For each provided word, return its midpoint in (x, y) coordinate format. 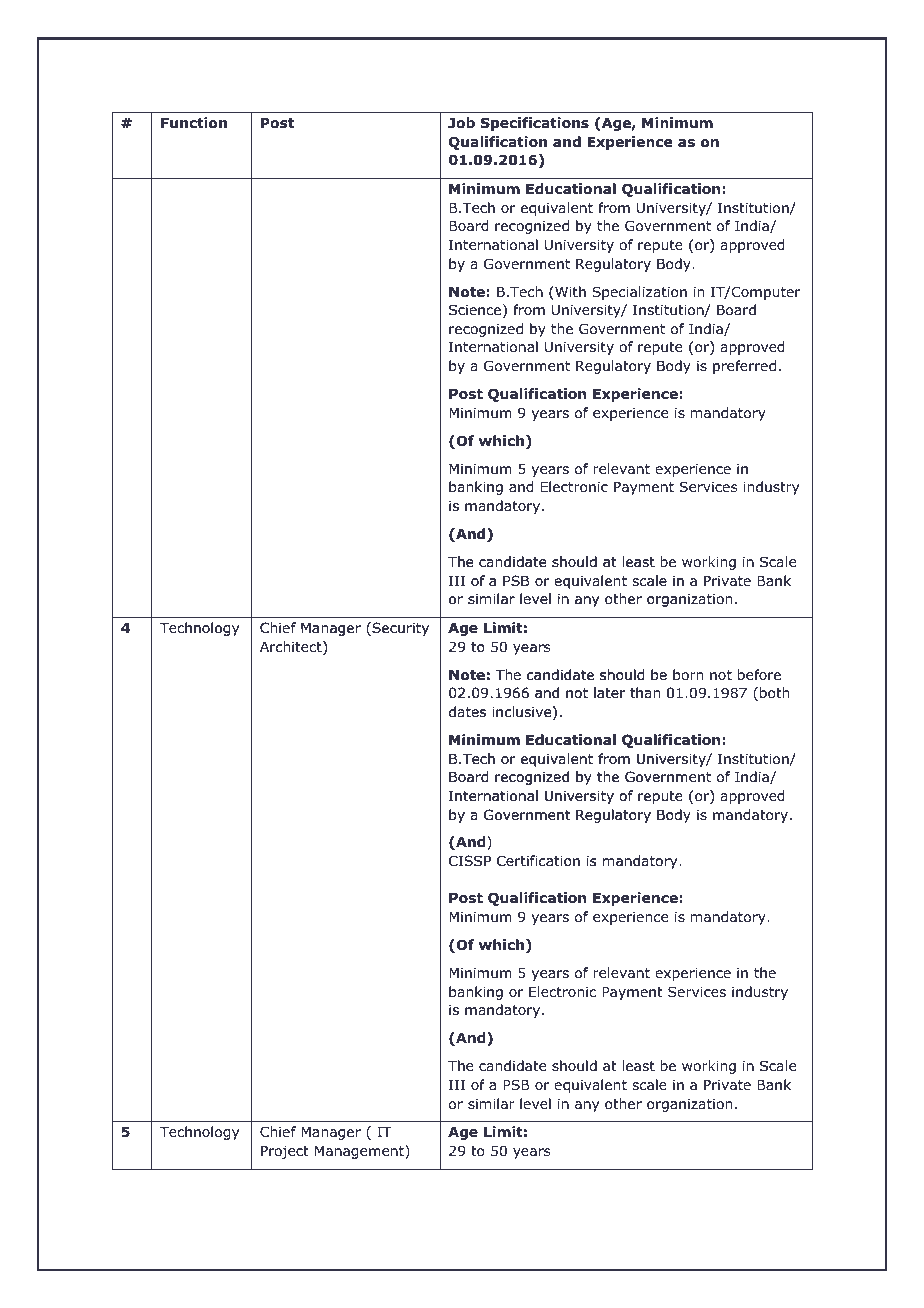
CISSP (470, 861)
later (609, 692)
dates (467, 711)
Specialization (639, 293)
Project (285, 1152)
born (688, 675)
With (569, 293)
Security (399, 629)
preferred (744, 367)
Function (194, 123)
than (645, 692)
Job (461, 123)
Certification (538, 861)
